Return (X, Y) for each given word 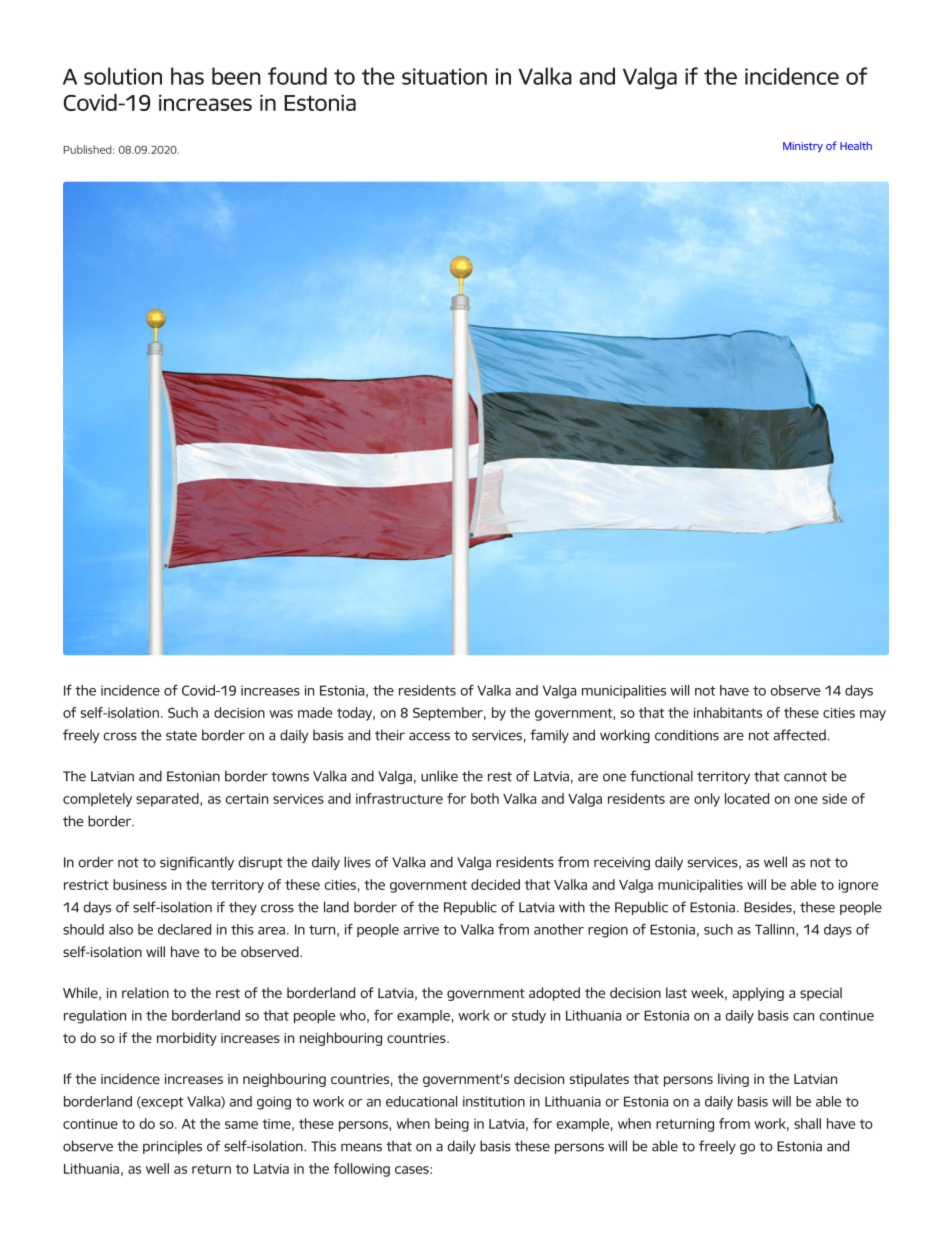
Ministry (803, 147)
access (429, 736)
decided (495, 884)
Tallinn (776, 930)
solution (123, 76)
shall (807, 1123)
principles (172, 1147)
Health (856, 145)
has (187, 76)
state (181, 736)
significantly (197, 863)
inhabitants (728, 712)
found (297, 76)
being (452, 1125)
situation (444, 76)
